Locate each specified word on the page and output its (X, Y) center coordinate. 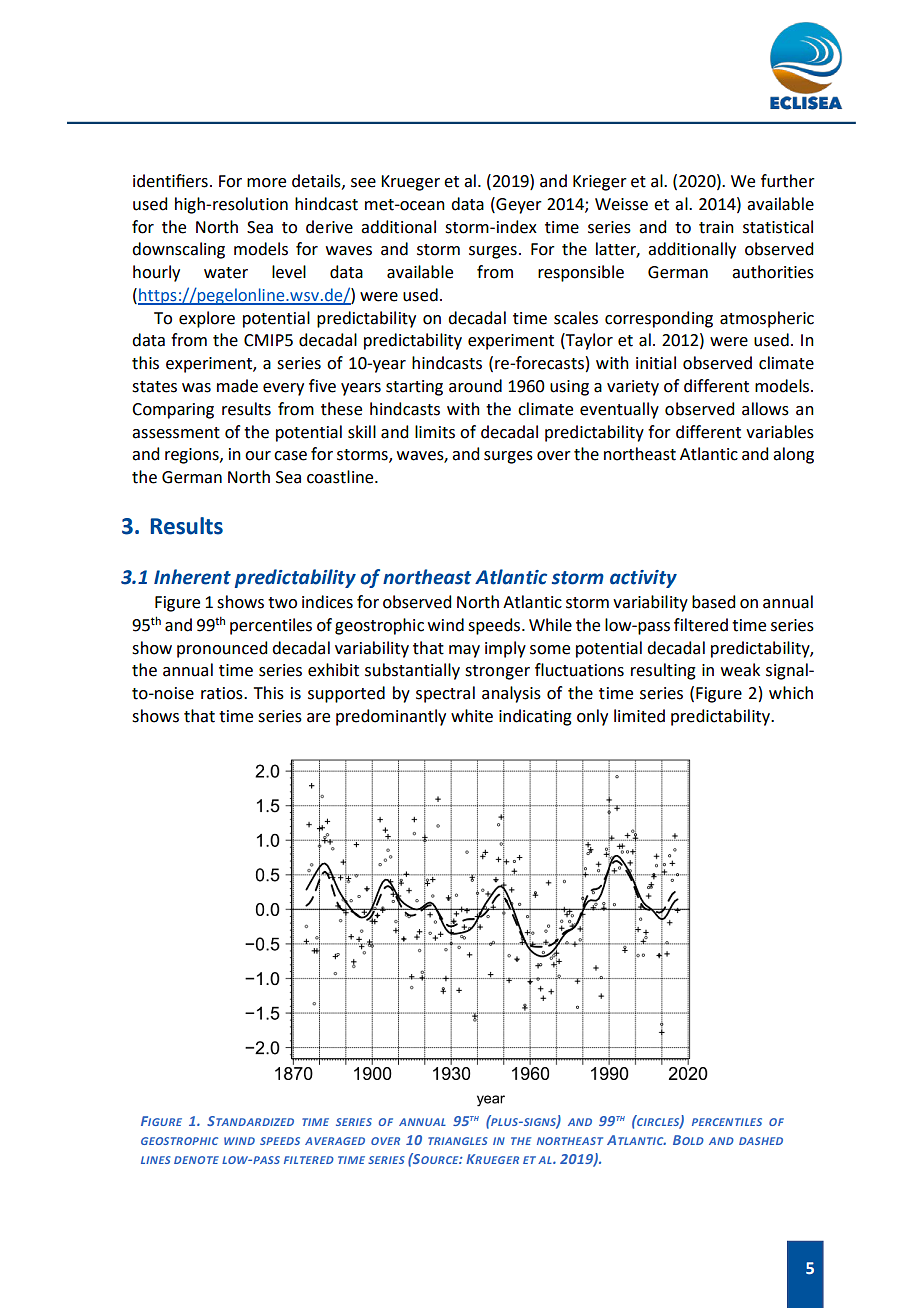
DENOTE (196, 1160)
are (318, 718)
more (266, 183)
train (716, 227)
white (472, 716)
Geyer (518, 205)
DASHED (761, 1141)
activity (643, 579)
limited (639, 716)
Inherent (192, 577)
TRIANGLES (457, 1141)
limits (435, 432)
